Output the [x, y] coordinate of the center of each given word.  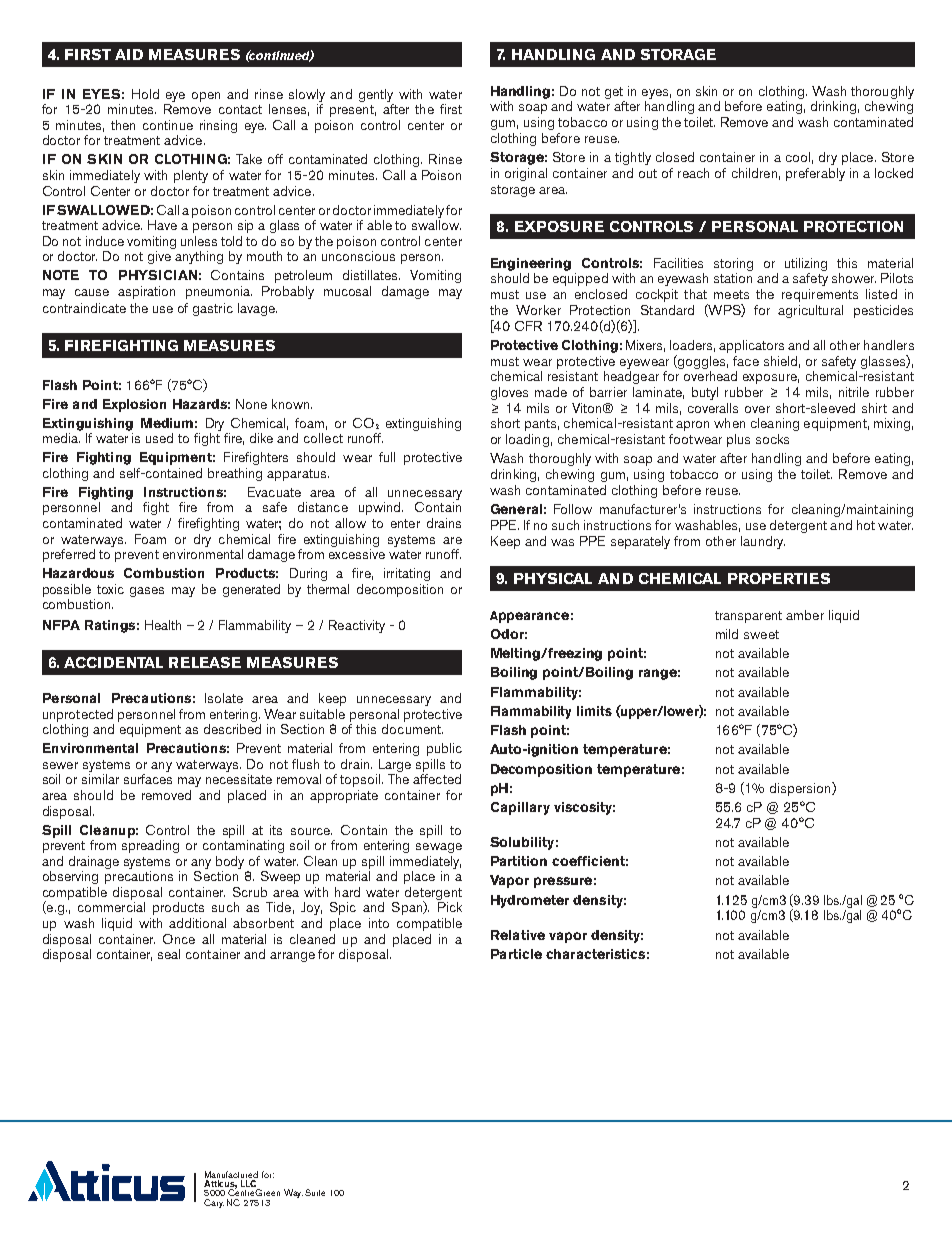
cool [798, 157]
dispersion [801, 789]
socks [772, 439]
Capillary [520, 808]
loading [527, 440]
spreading [150, 846]
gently [376, 95]
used [159, 438]
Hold [145, 94]
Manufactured [231, 1174]
